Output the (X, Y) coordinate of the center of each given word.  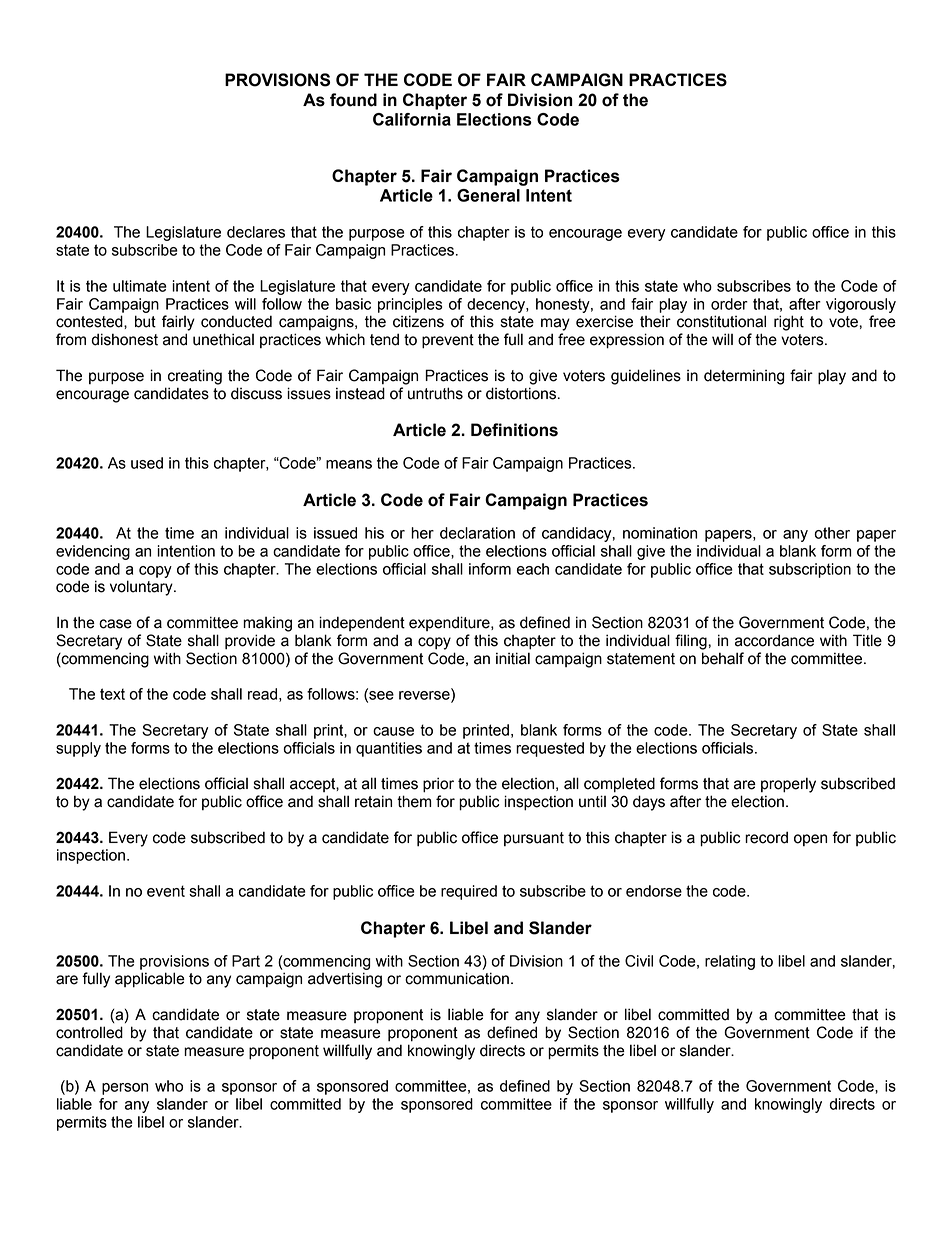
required (469, 892)
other (832, 533)
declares (256, 232)
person (125, 1089)
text (112, 694)
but (145, 321)
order (729, 304)
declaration (477, 533)
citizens (418, 321)
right (789, 323)
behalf (723, 658)
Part (246, 961)
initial (513, 658)
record (766, 837)
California (412, 119)
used (147, 463)
